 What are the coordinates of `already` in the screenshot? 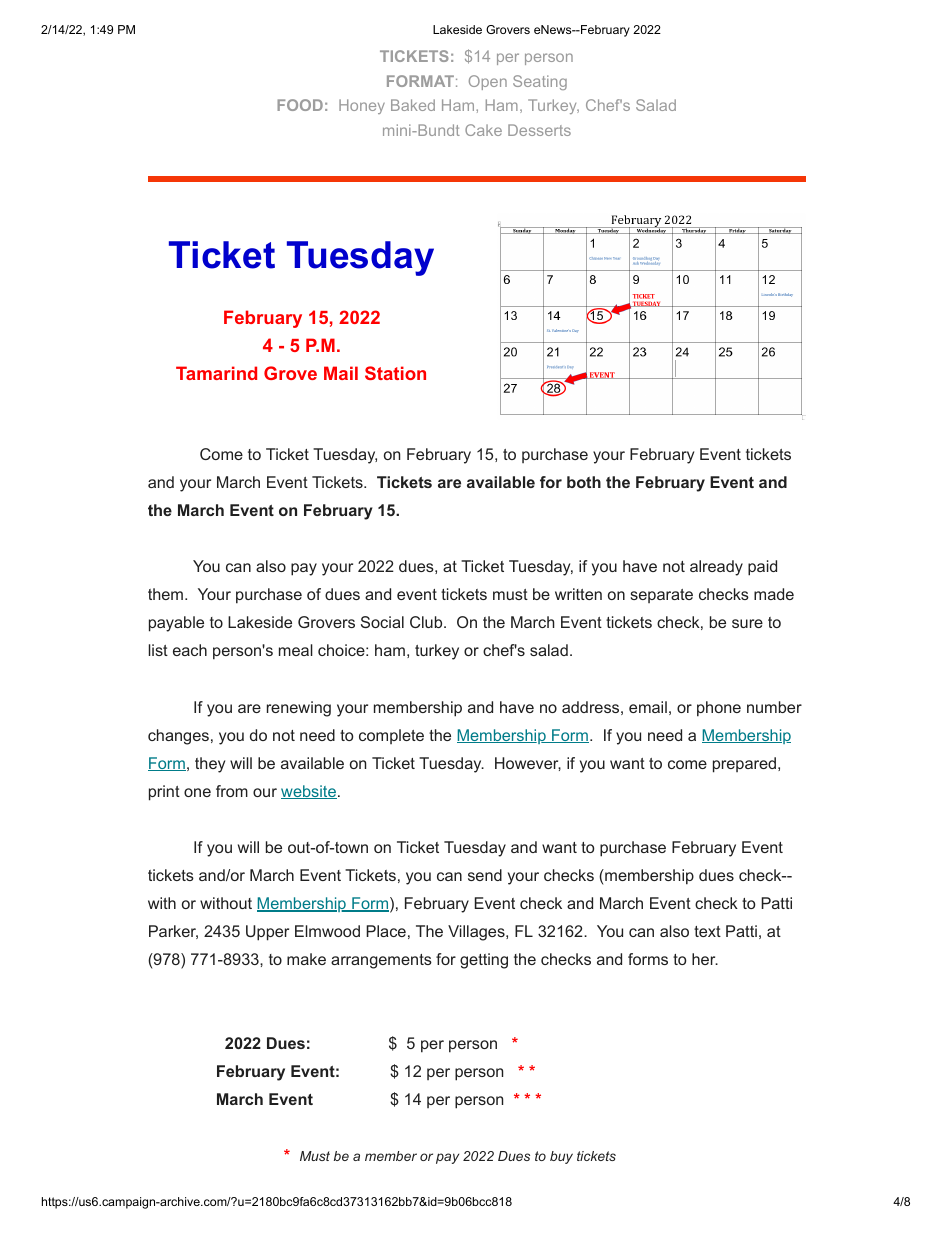 It's located at (716, 568).
